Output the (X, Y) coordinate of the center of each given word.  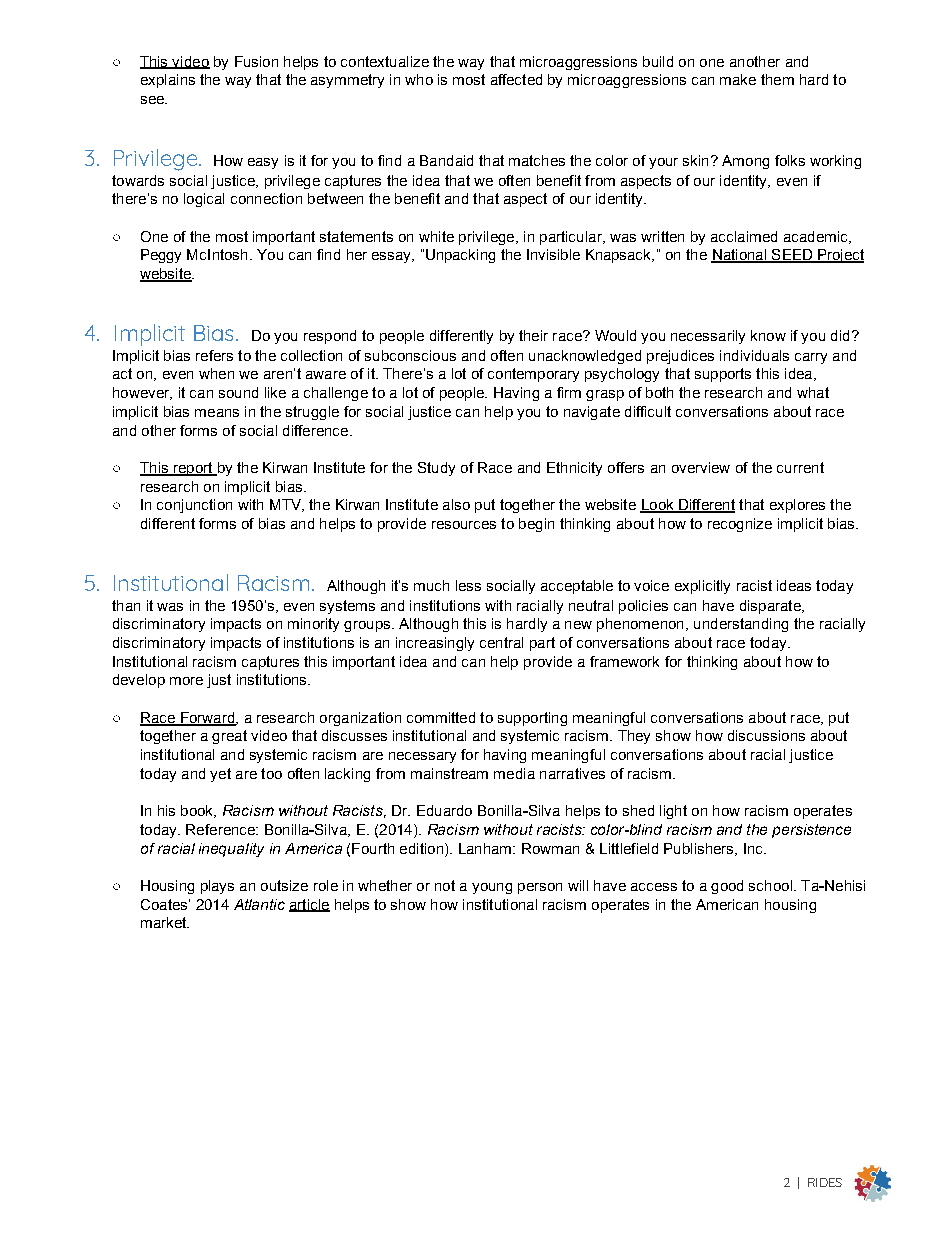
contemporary (533, 375)
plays (217, 887)
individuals (754, 355)
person (540, 888)
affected (516, 79)
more (186, 681)
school (770, 885)
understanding (741, 625)
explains (168, 81)
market (165, 922)
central (501, 642)
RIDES (825, 1182)
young (492, 888)
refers (214, 355)
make (738, 79)
